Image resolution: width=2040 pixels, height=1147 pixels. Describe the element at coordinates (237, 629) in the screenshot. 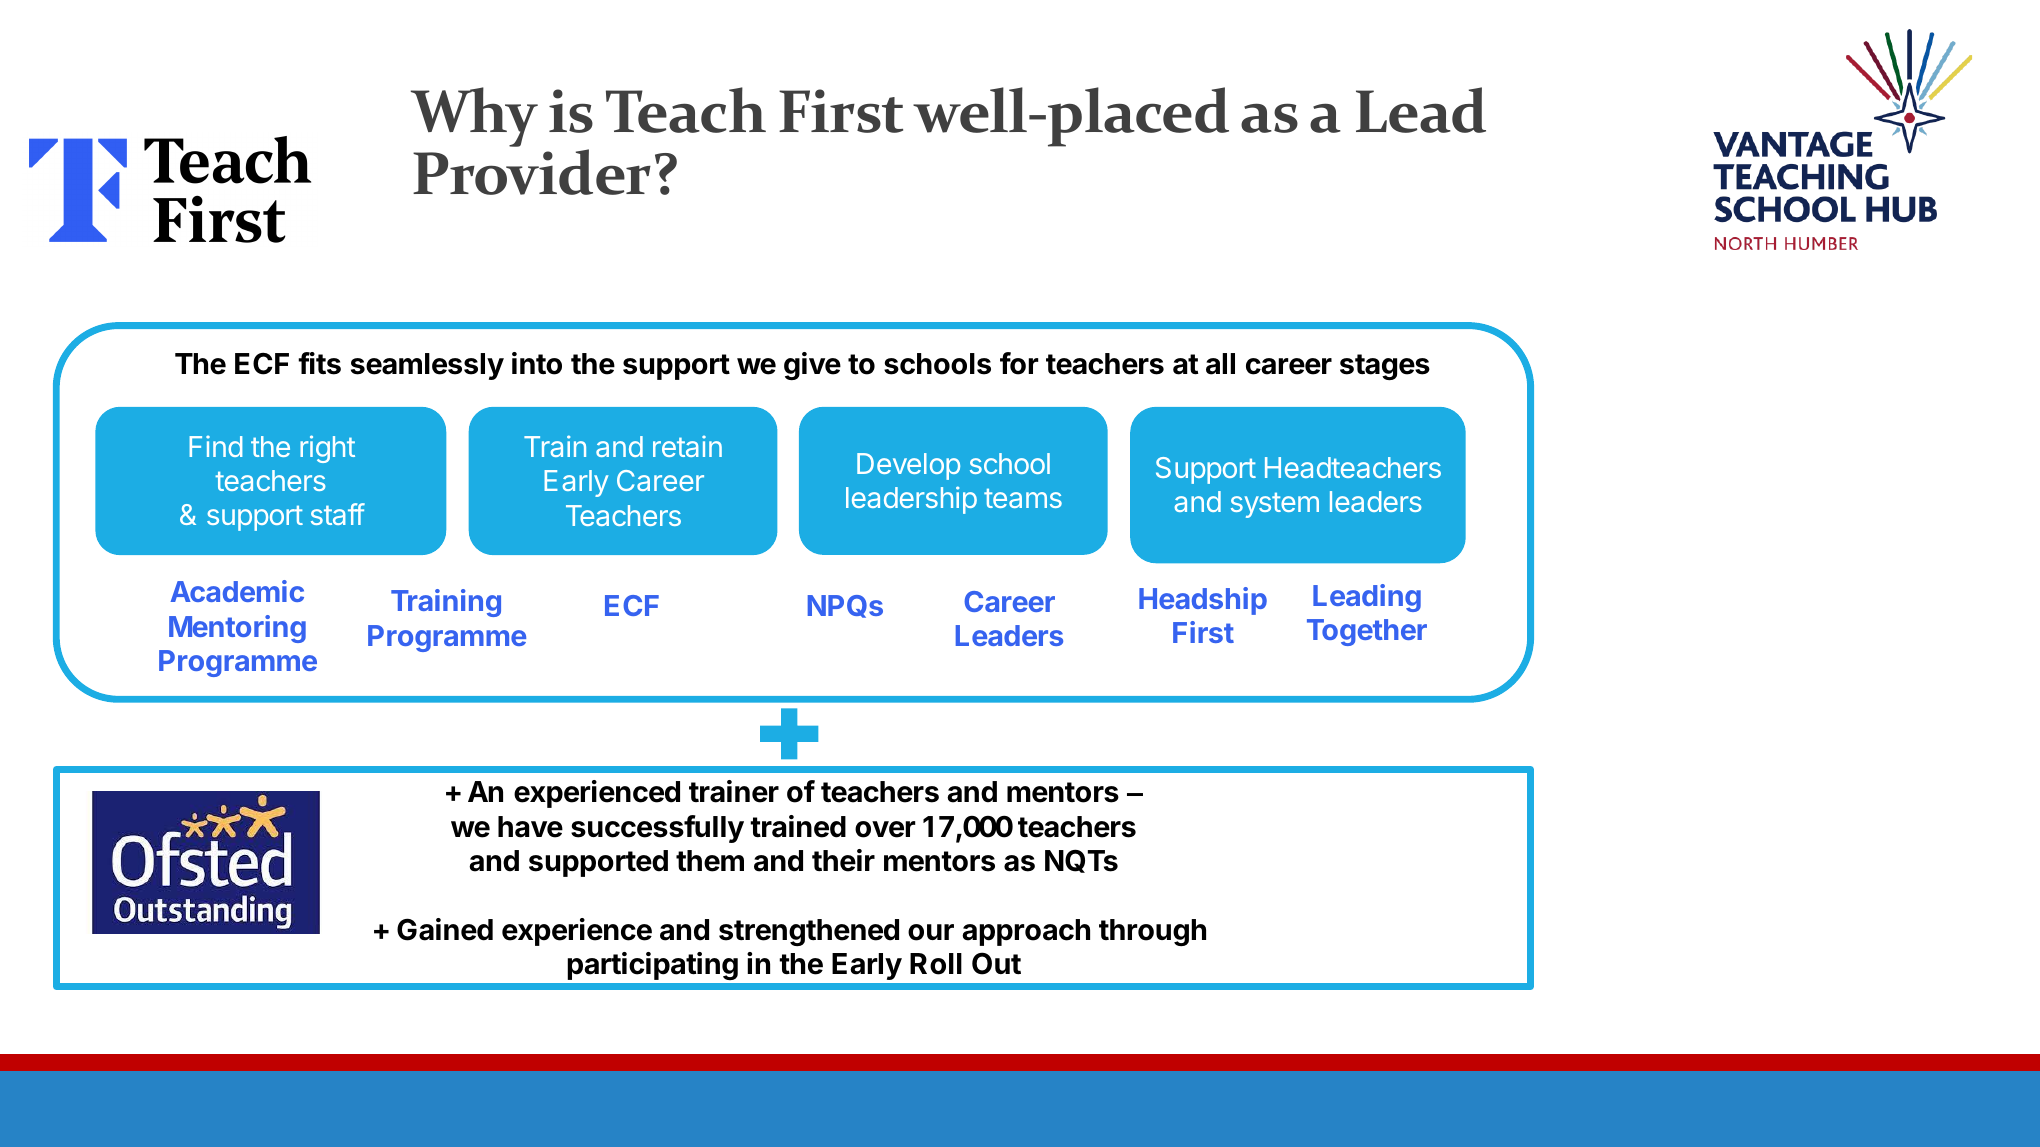

I see `Mentoring` at that location.
